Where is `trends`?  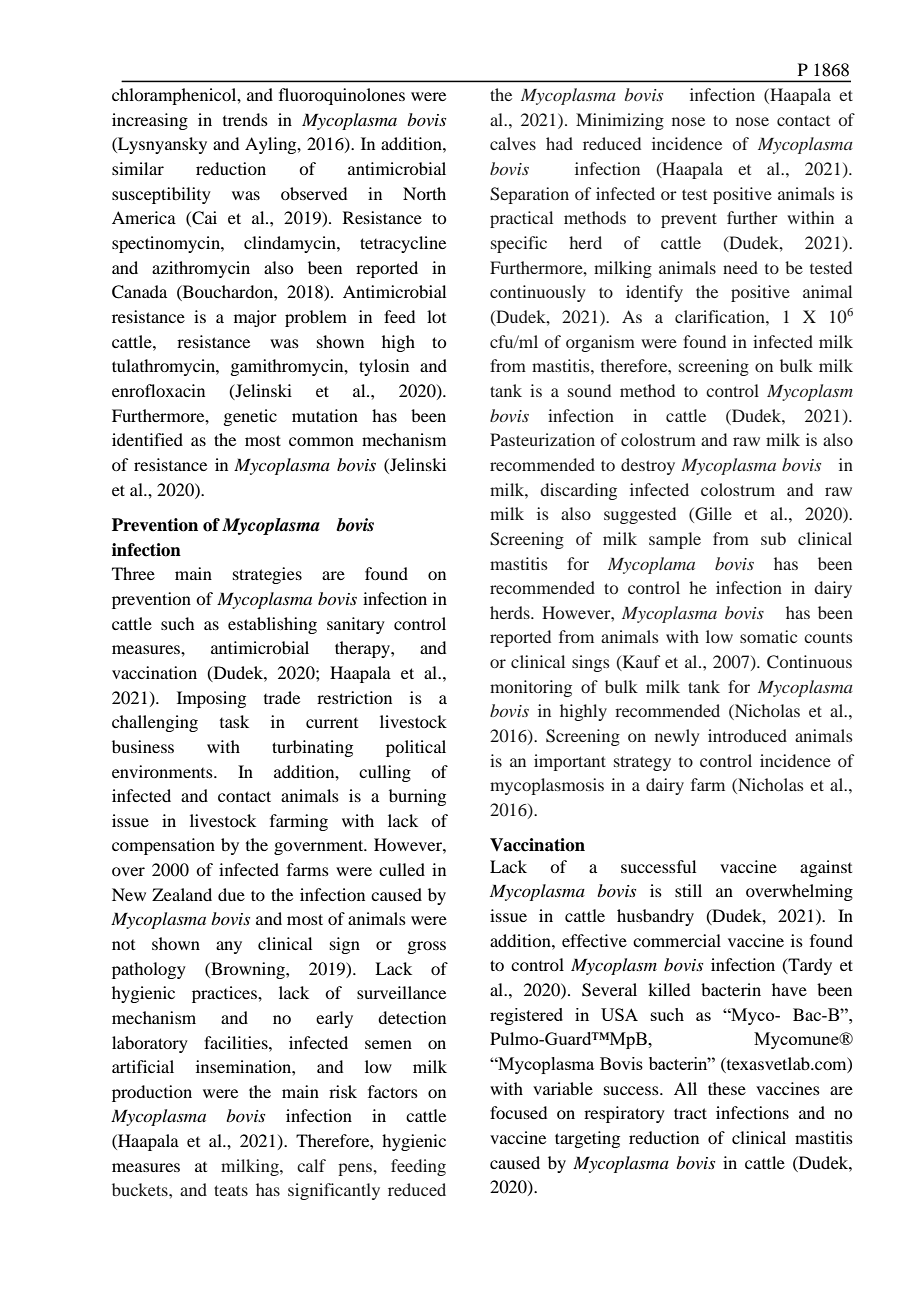
trends is located at coordinates (245, 119).
